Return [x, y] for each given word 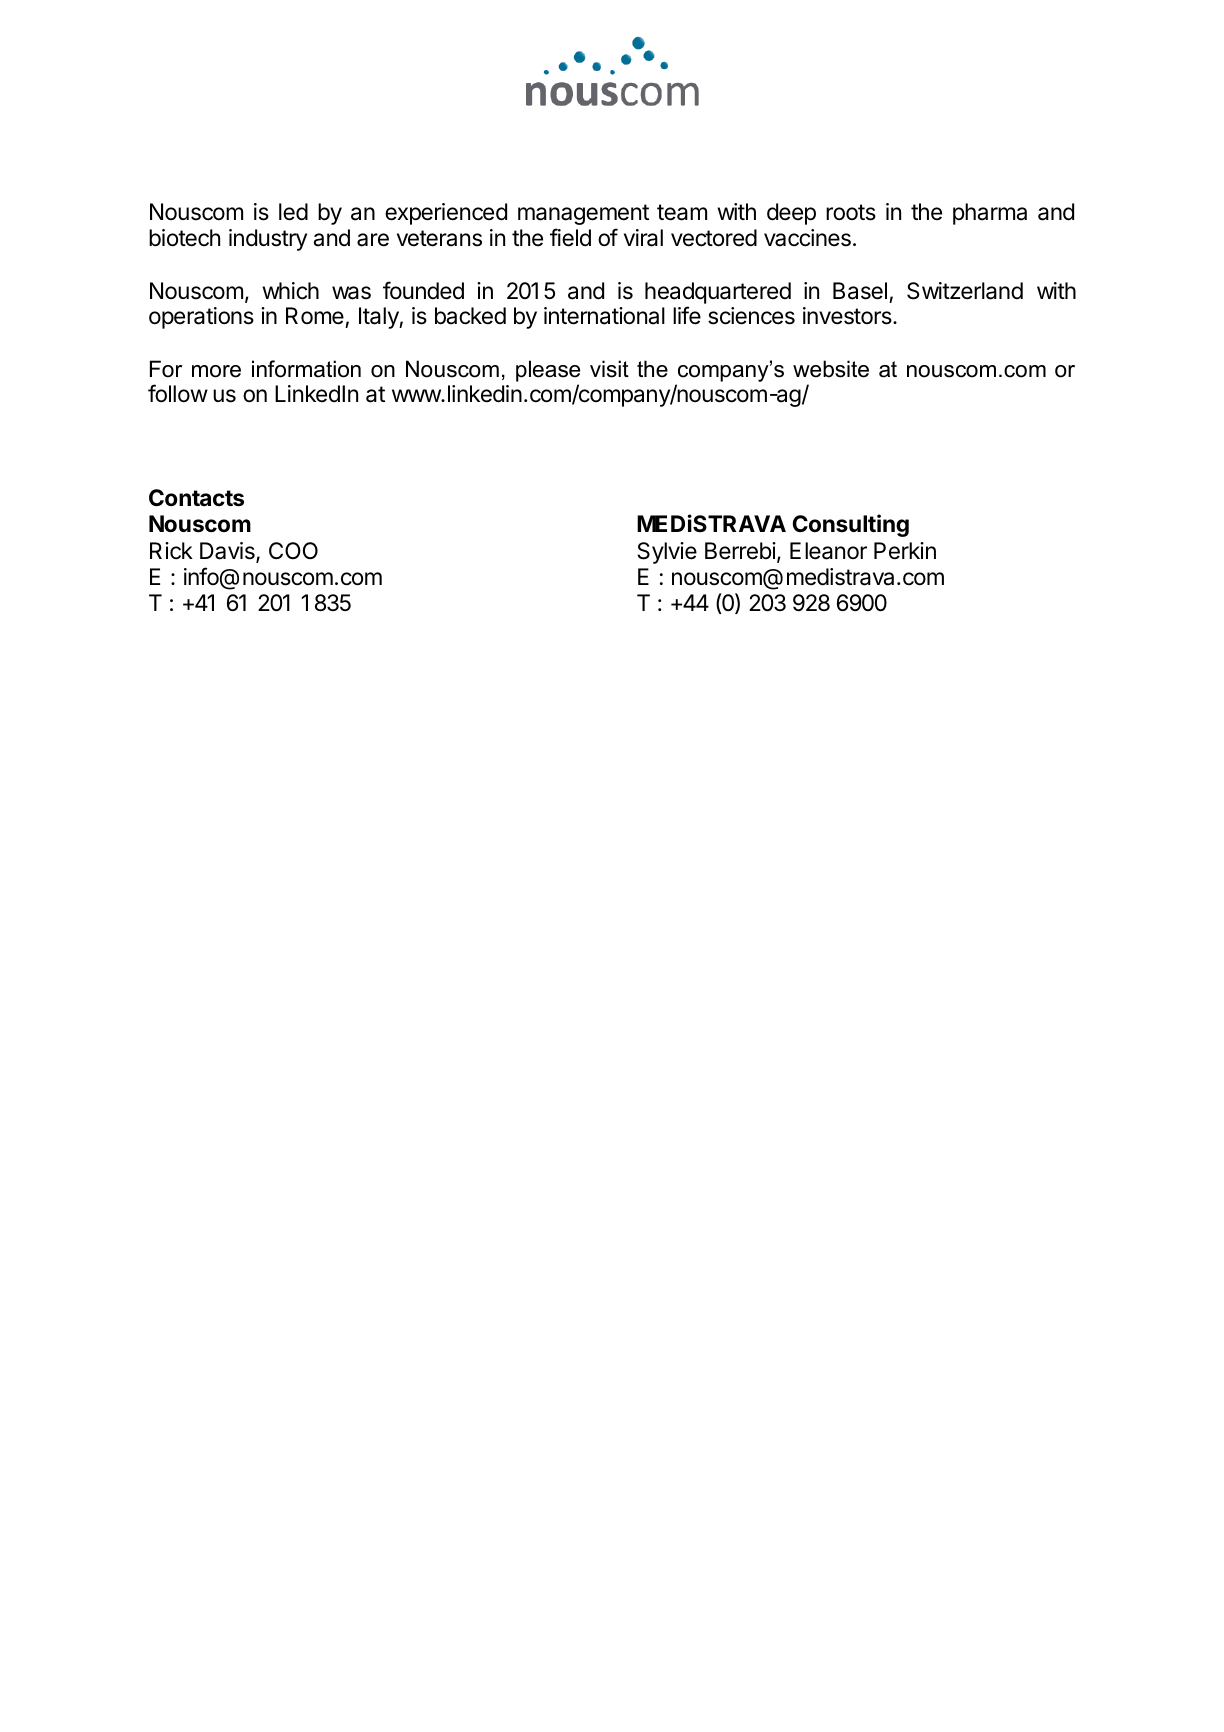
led [293, 212]
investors [848, 316]
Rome [316, 317]
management [583, 214]
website [831, 369]
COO [293, 550]
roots [851, 212]
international [604, 316]
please [548, 371]
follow [178, 393]
